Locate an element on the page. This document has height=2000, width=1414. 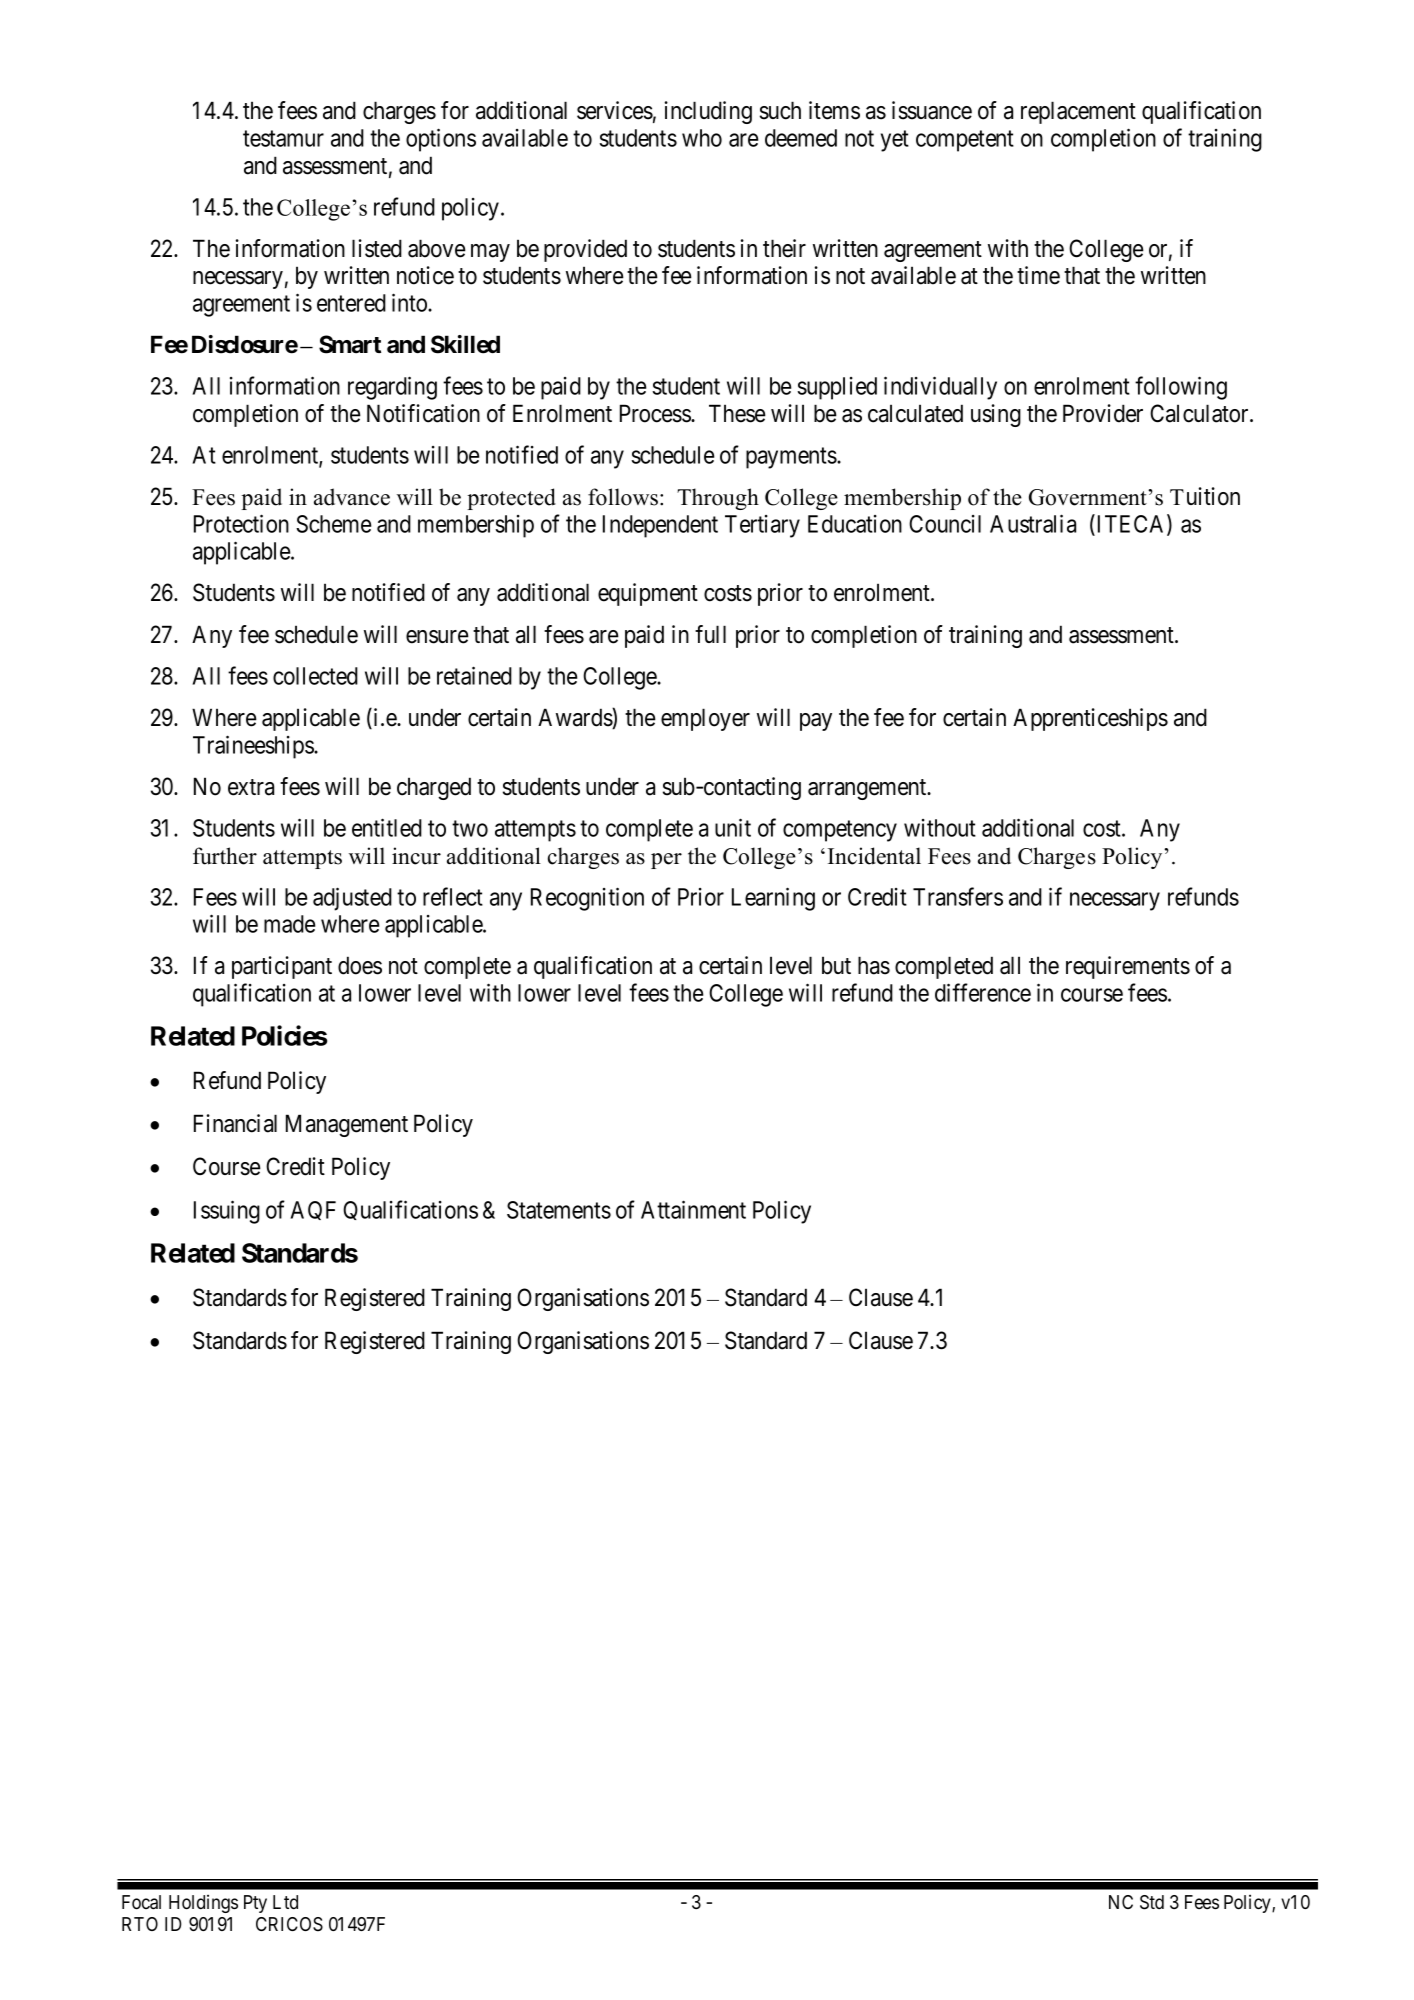
who is located at coordinates (702, 138).
